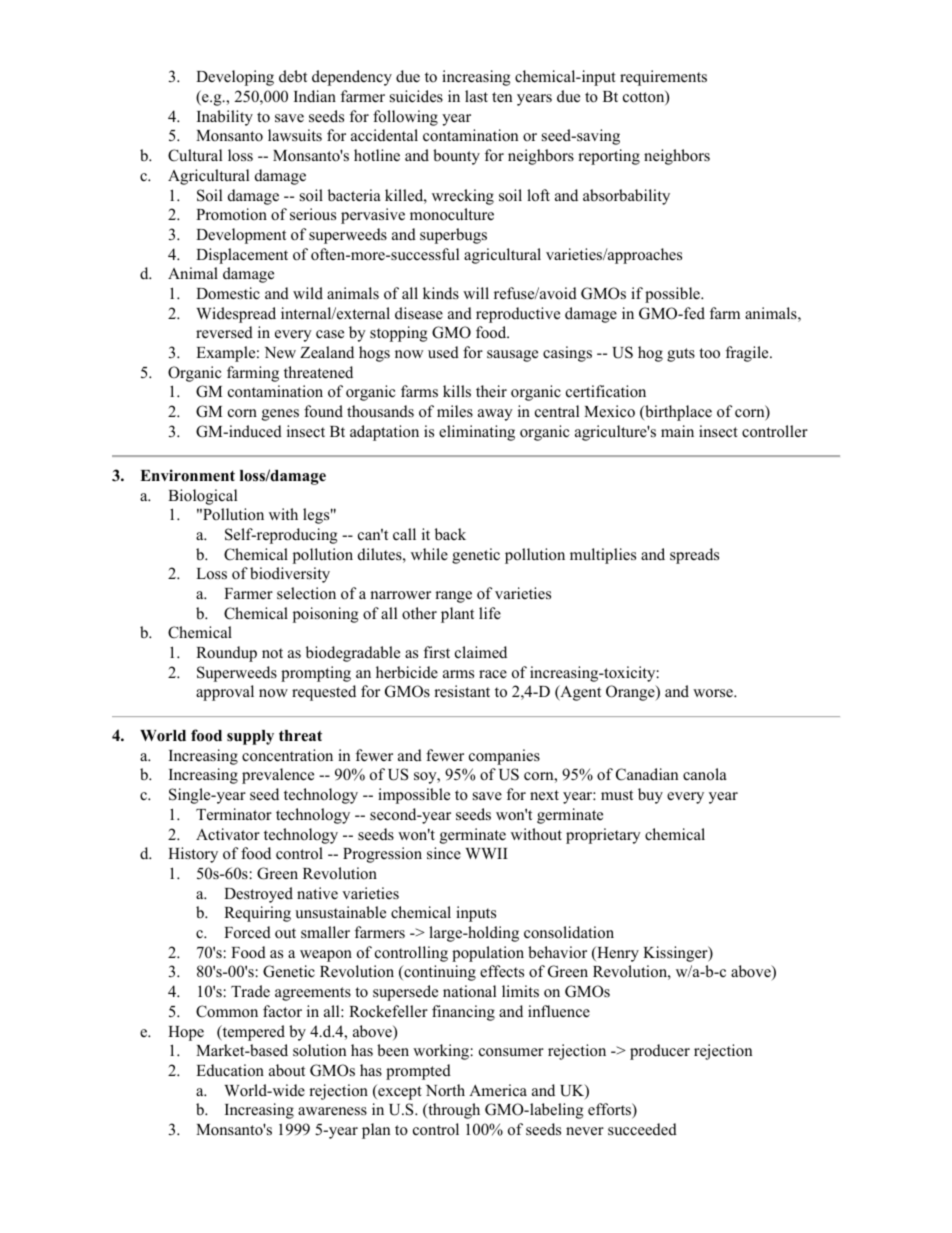 This document has width=952, height=1233. Describe the element at coordinates (453, 1111) in the document. I see `through` at that location.
